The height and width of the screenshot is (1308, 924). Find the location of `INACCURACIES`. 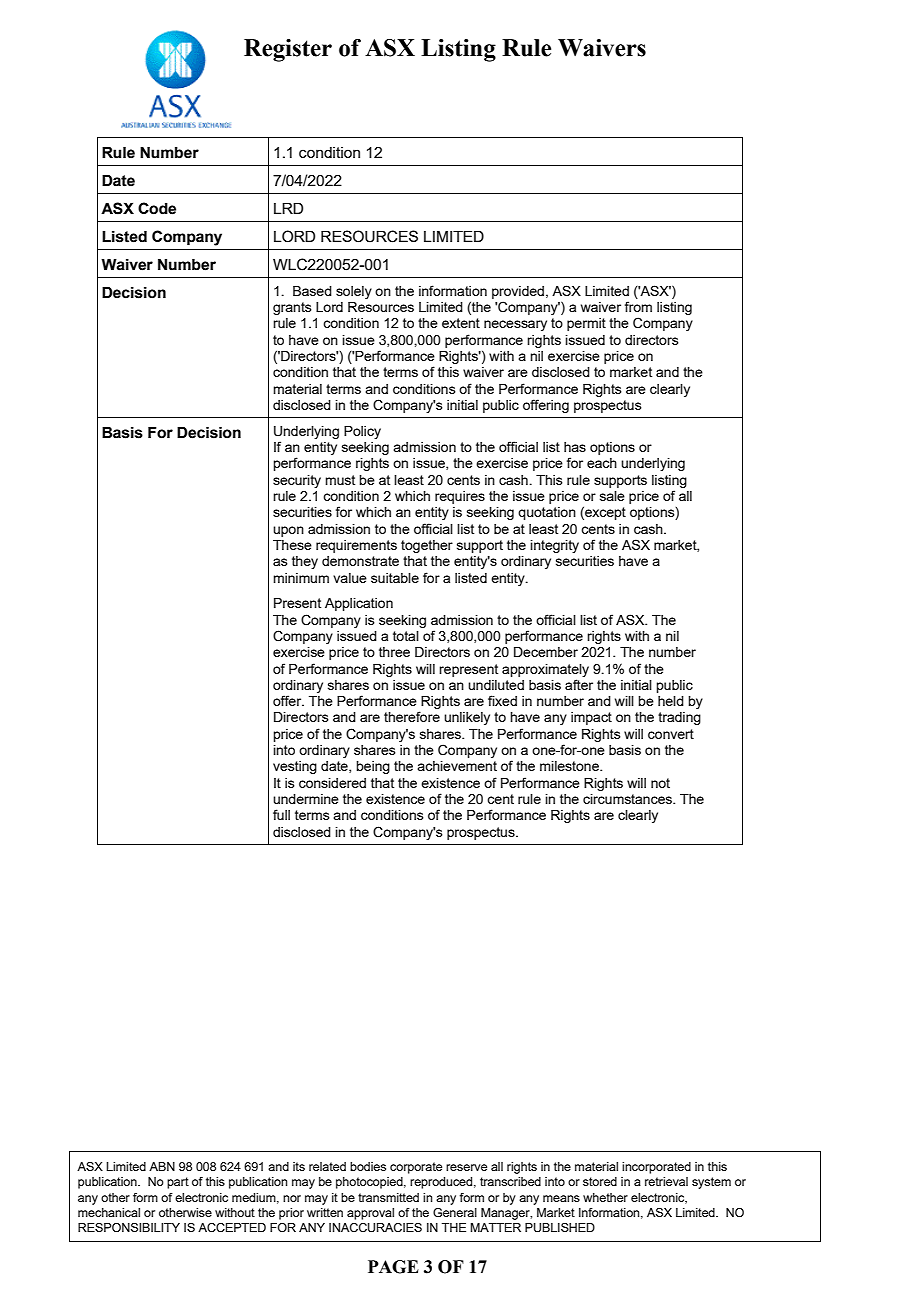

INACCURACIES is located at coordinates (375, 1228).
